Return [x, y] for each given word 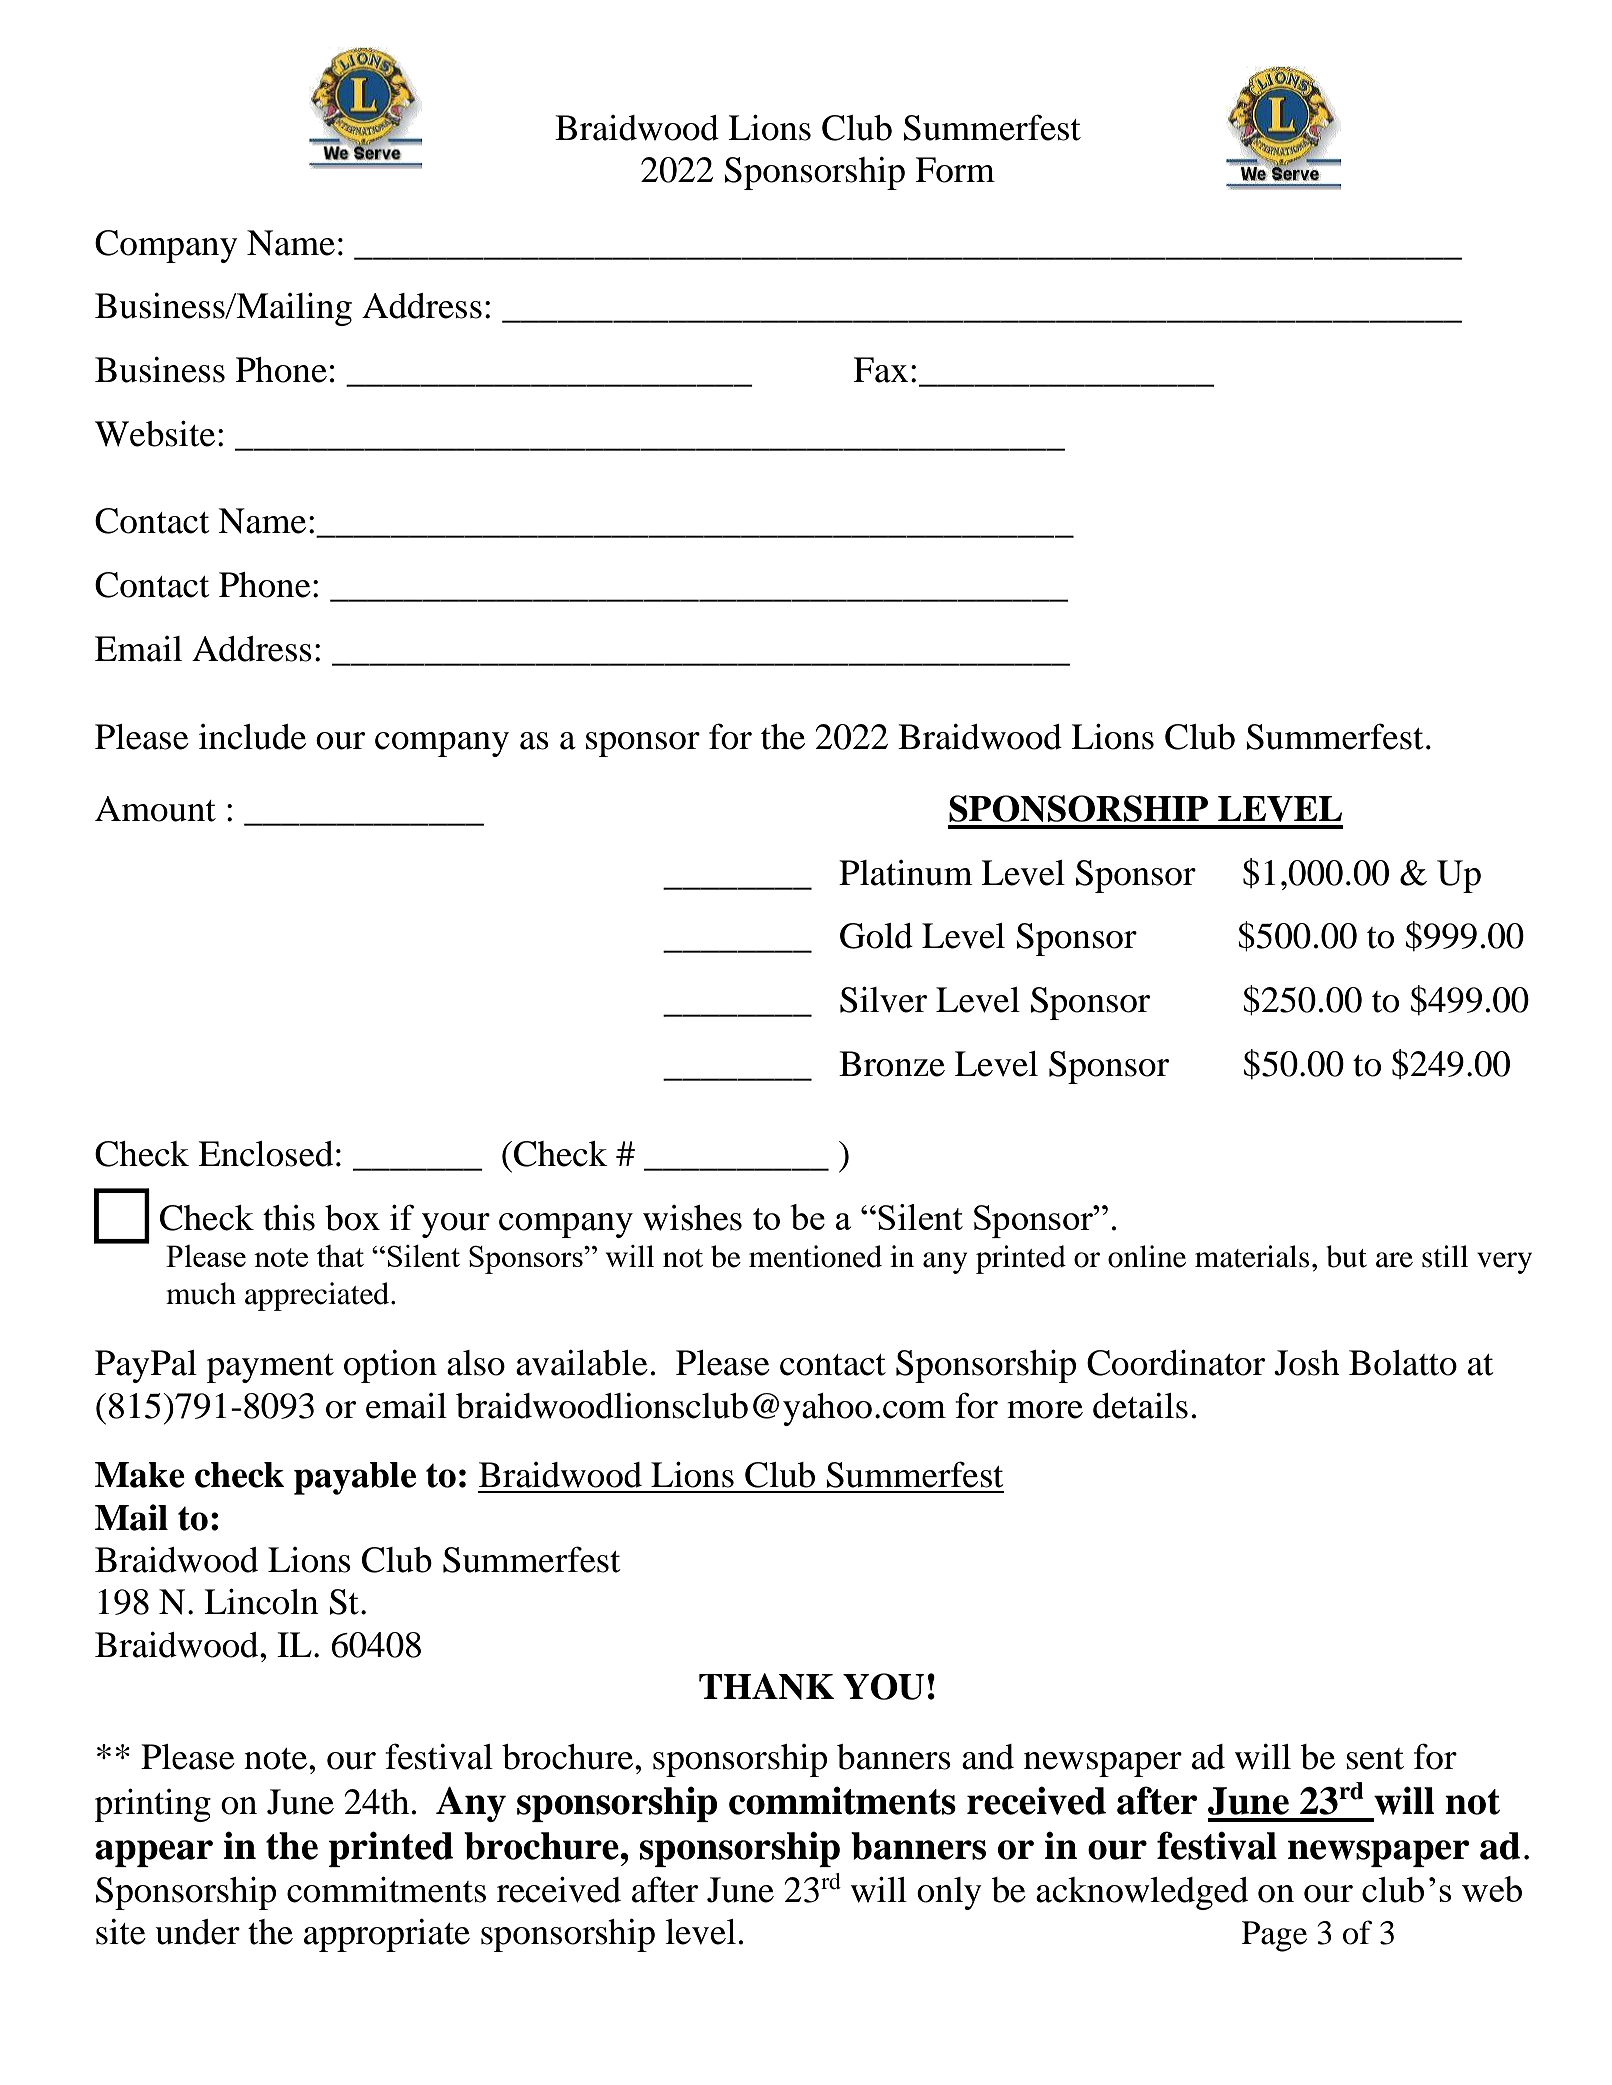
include [252, 737]
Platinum [906, 873]
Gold [876, 936]
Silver [883, 999]
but [1346, 1256]
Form [955, 170]
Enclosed [265, 1154]
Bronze [892, 1064]
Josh [1307, 1363]
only [949, 1893]
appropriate [387, 1935]
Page [1274, 1936]
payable [355, 1478]
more [1045, 1410]
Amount [155, 809]
